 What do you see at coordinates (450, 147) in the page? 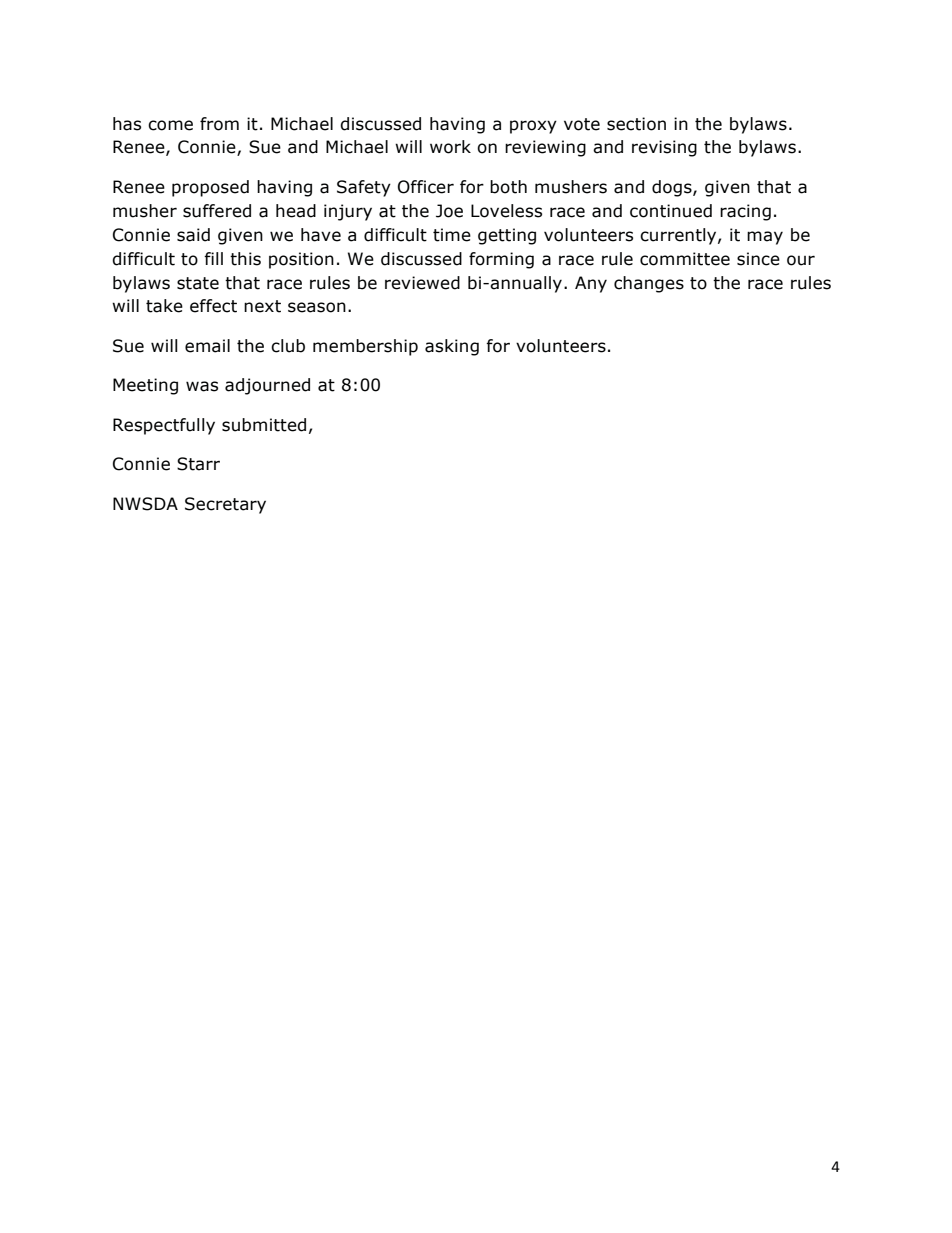
I see `work` at bounding box center [450, 147].
